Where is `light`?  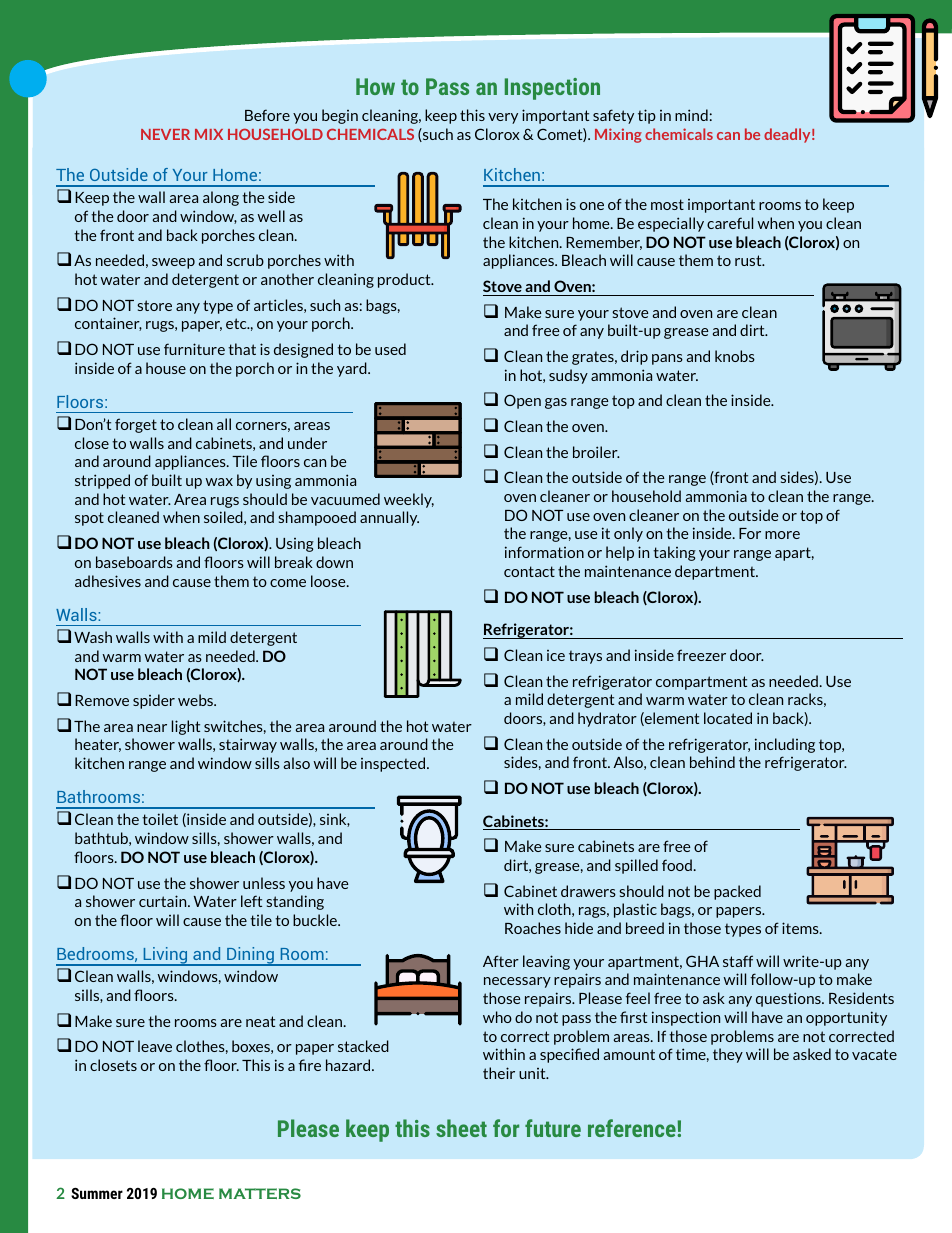 light is located at coordinates (186, 727).
